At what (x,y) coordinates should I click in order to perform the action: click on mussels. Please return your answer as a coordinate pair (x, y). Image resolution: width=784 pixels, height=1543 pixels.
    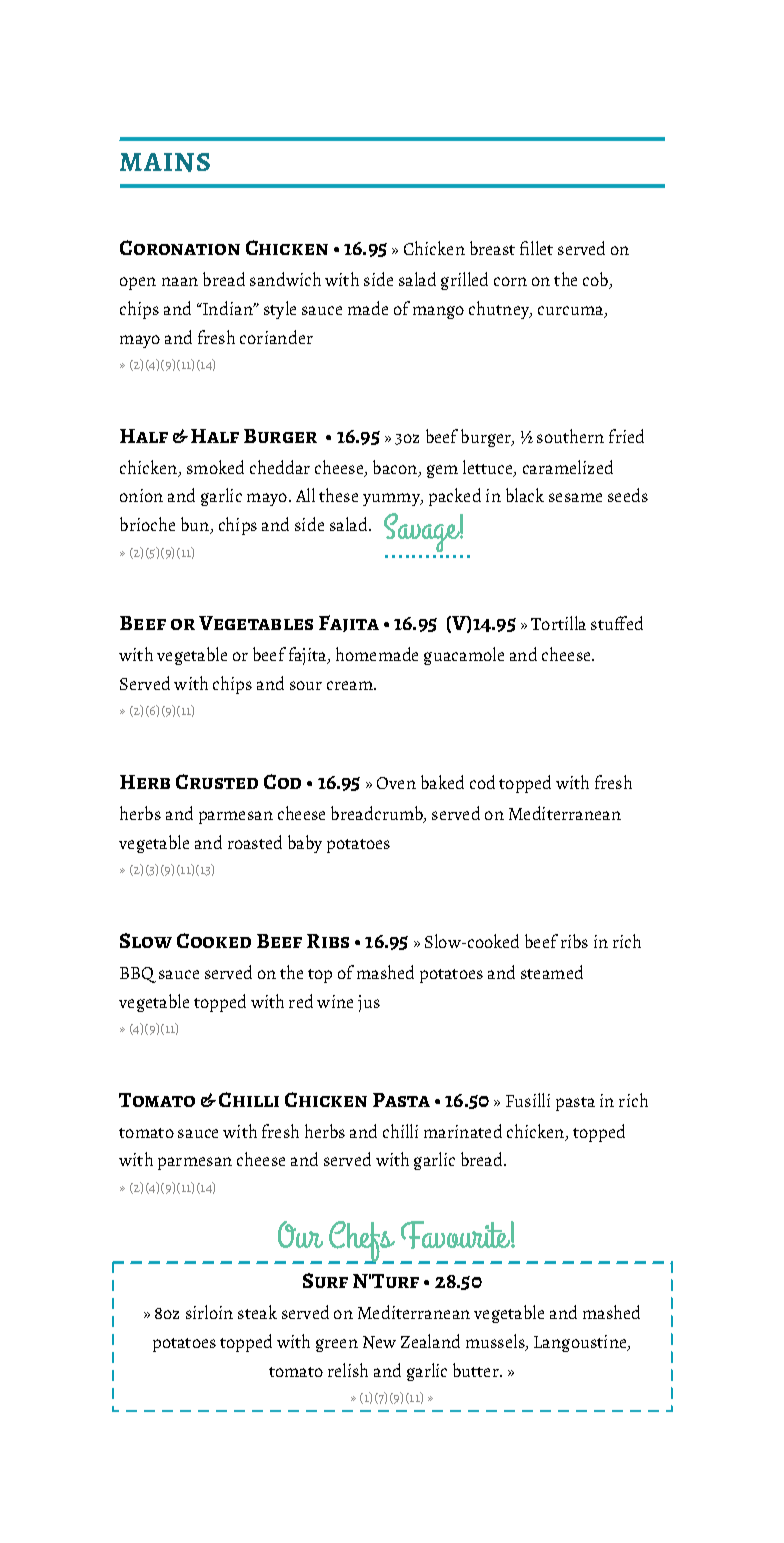
    Looking at the image, I should click on (496, 1342).
